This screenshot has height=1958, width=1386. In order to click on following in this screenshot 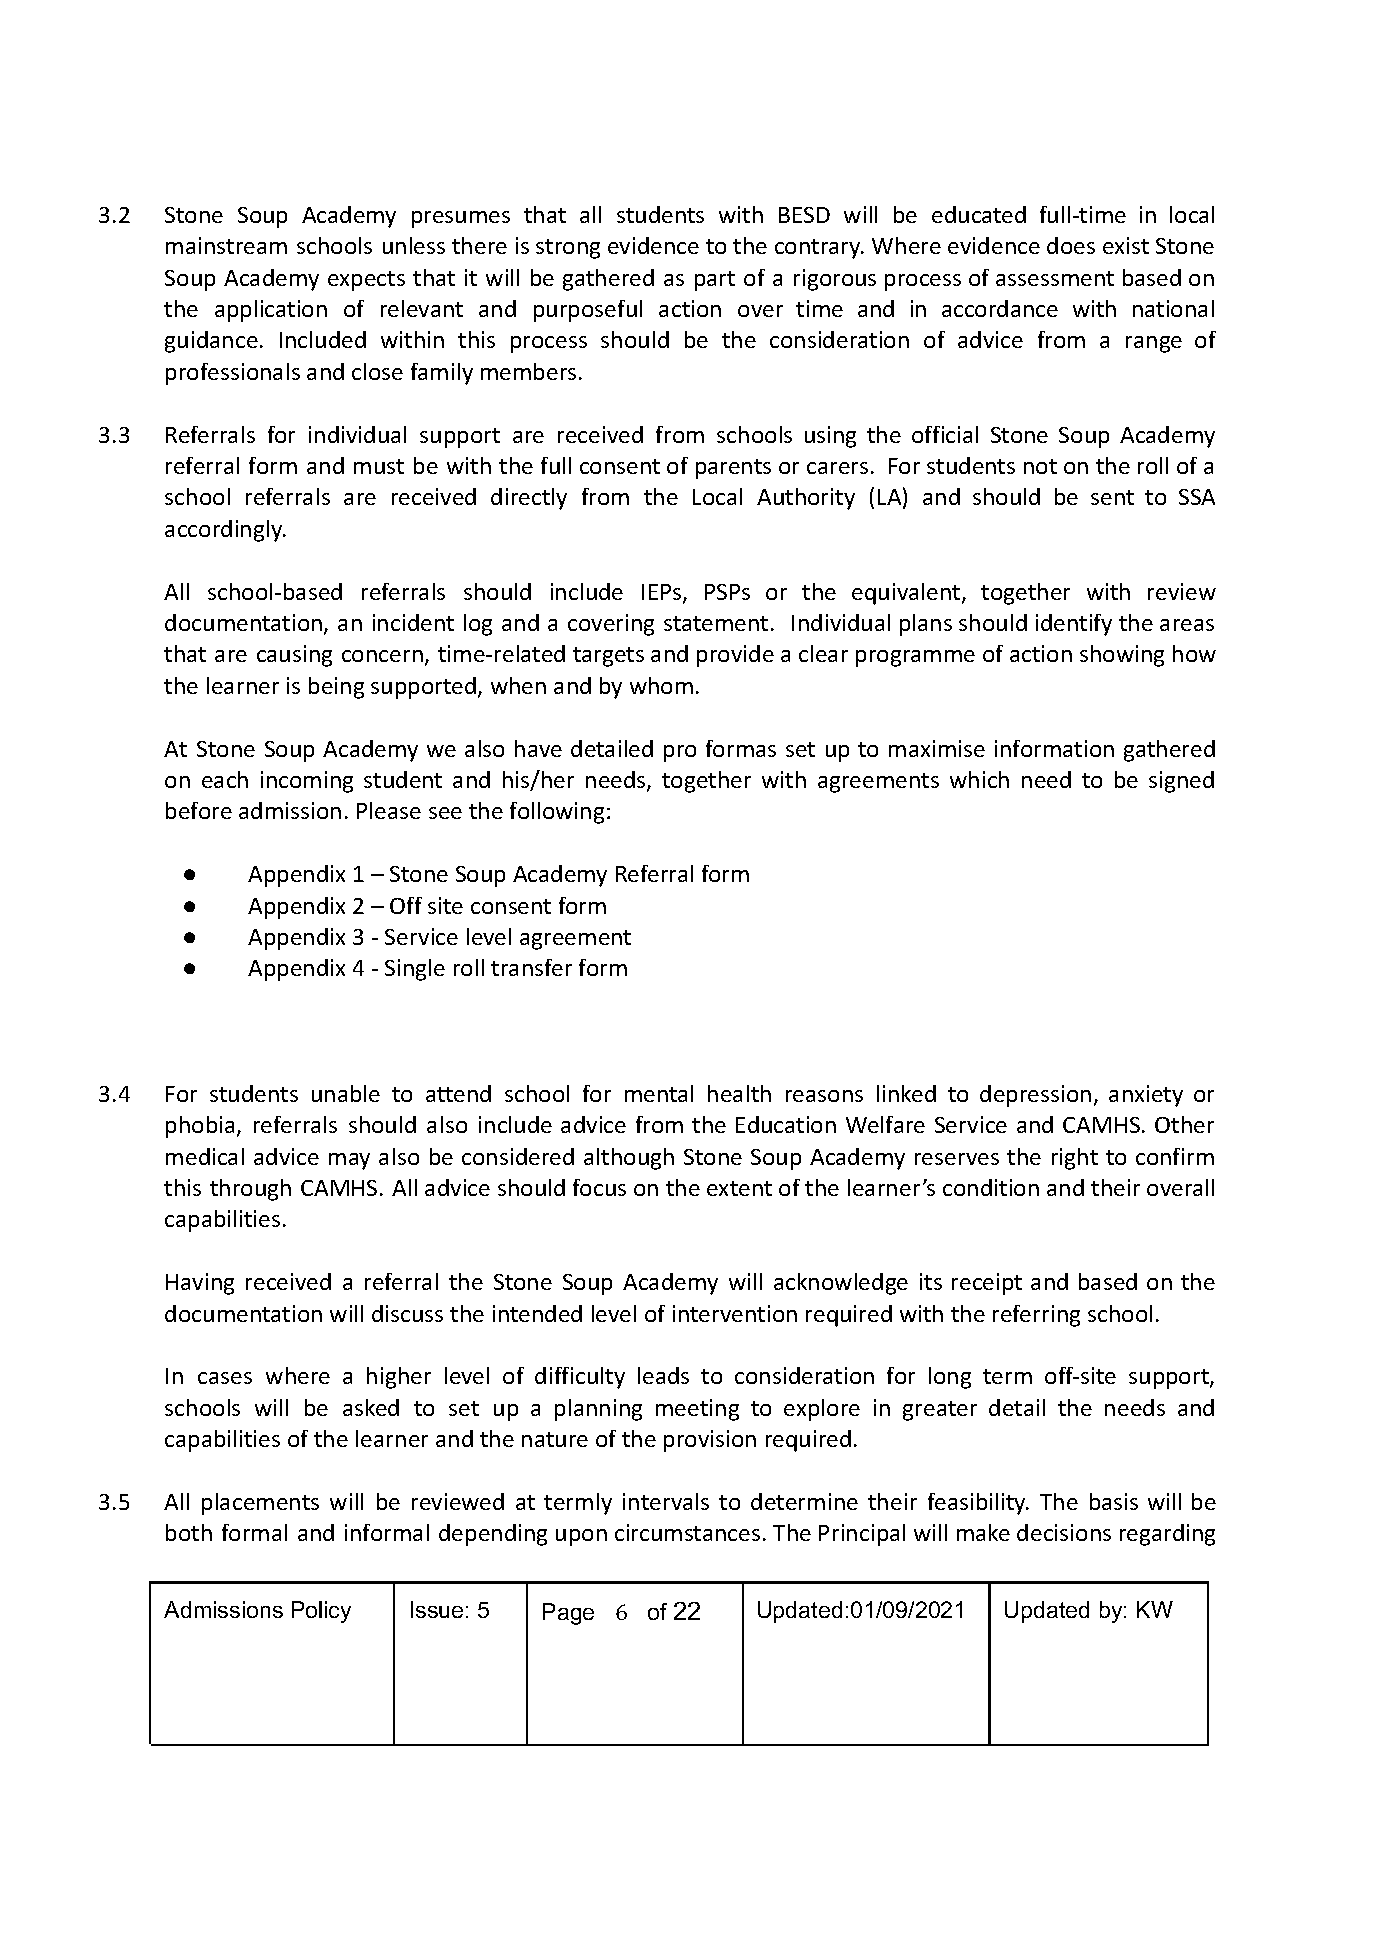, I will do `click(557, 813)`.
